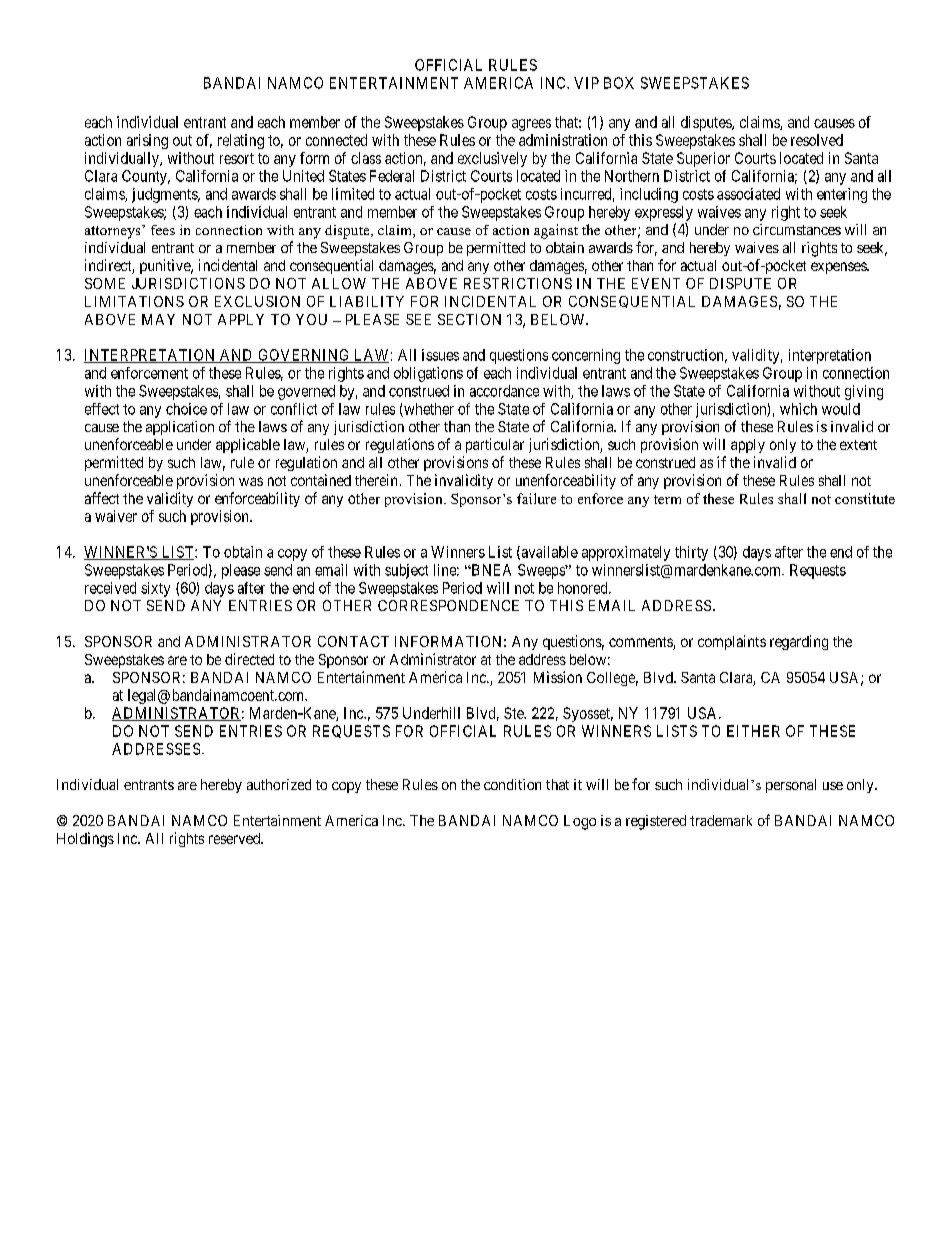 Image resolution: width=952 pixels, height=1233 pixels. Describe the element at coordinates (85, 839) in the screenshot. I see `Holdings` at that location.
